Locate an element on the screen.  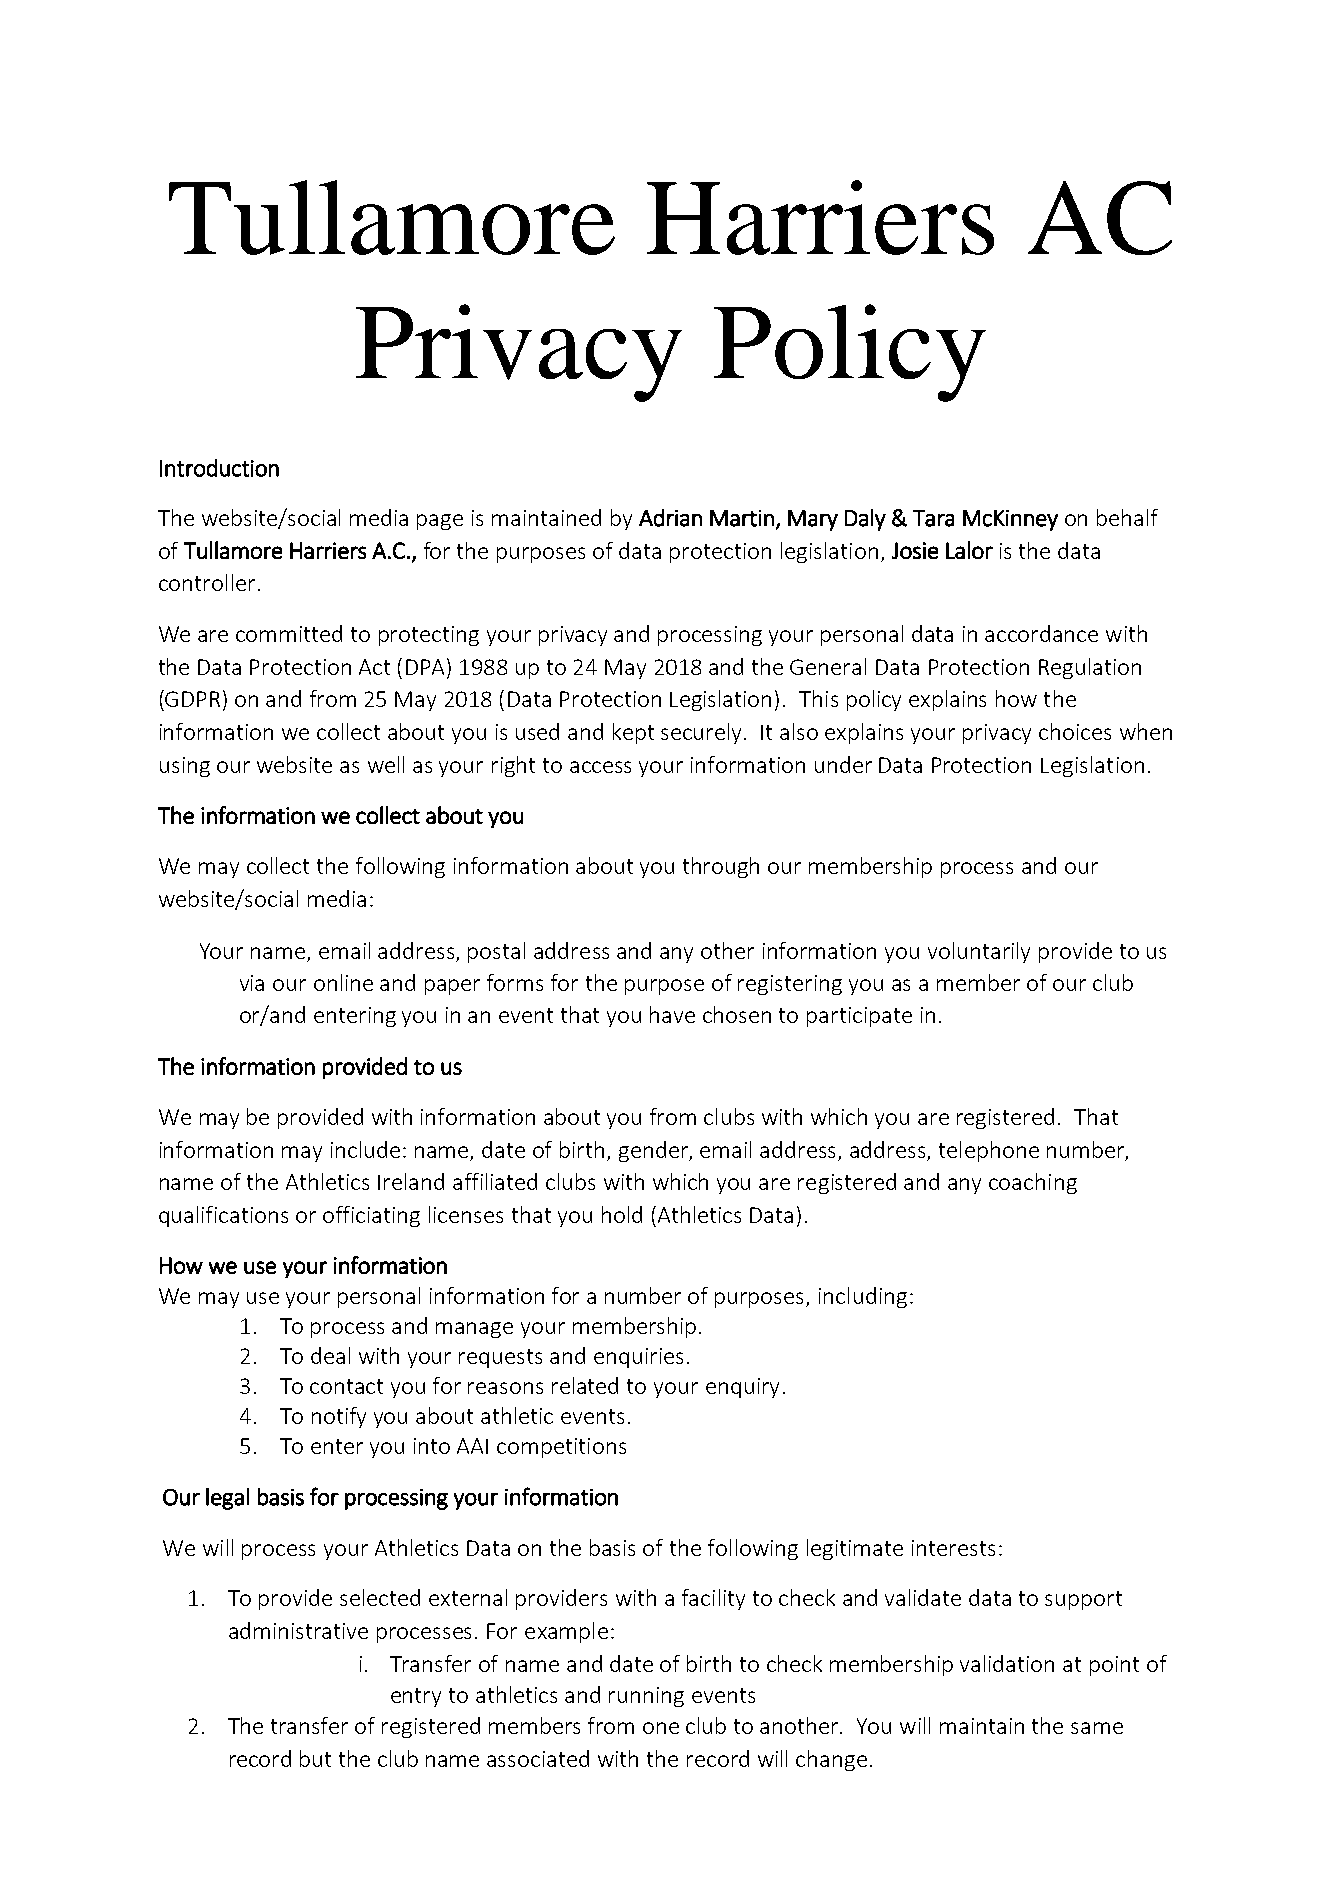
Adrian is located at coordinates (670, 518).
